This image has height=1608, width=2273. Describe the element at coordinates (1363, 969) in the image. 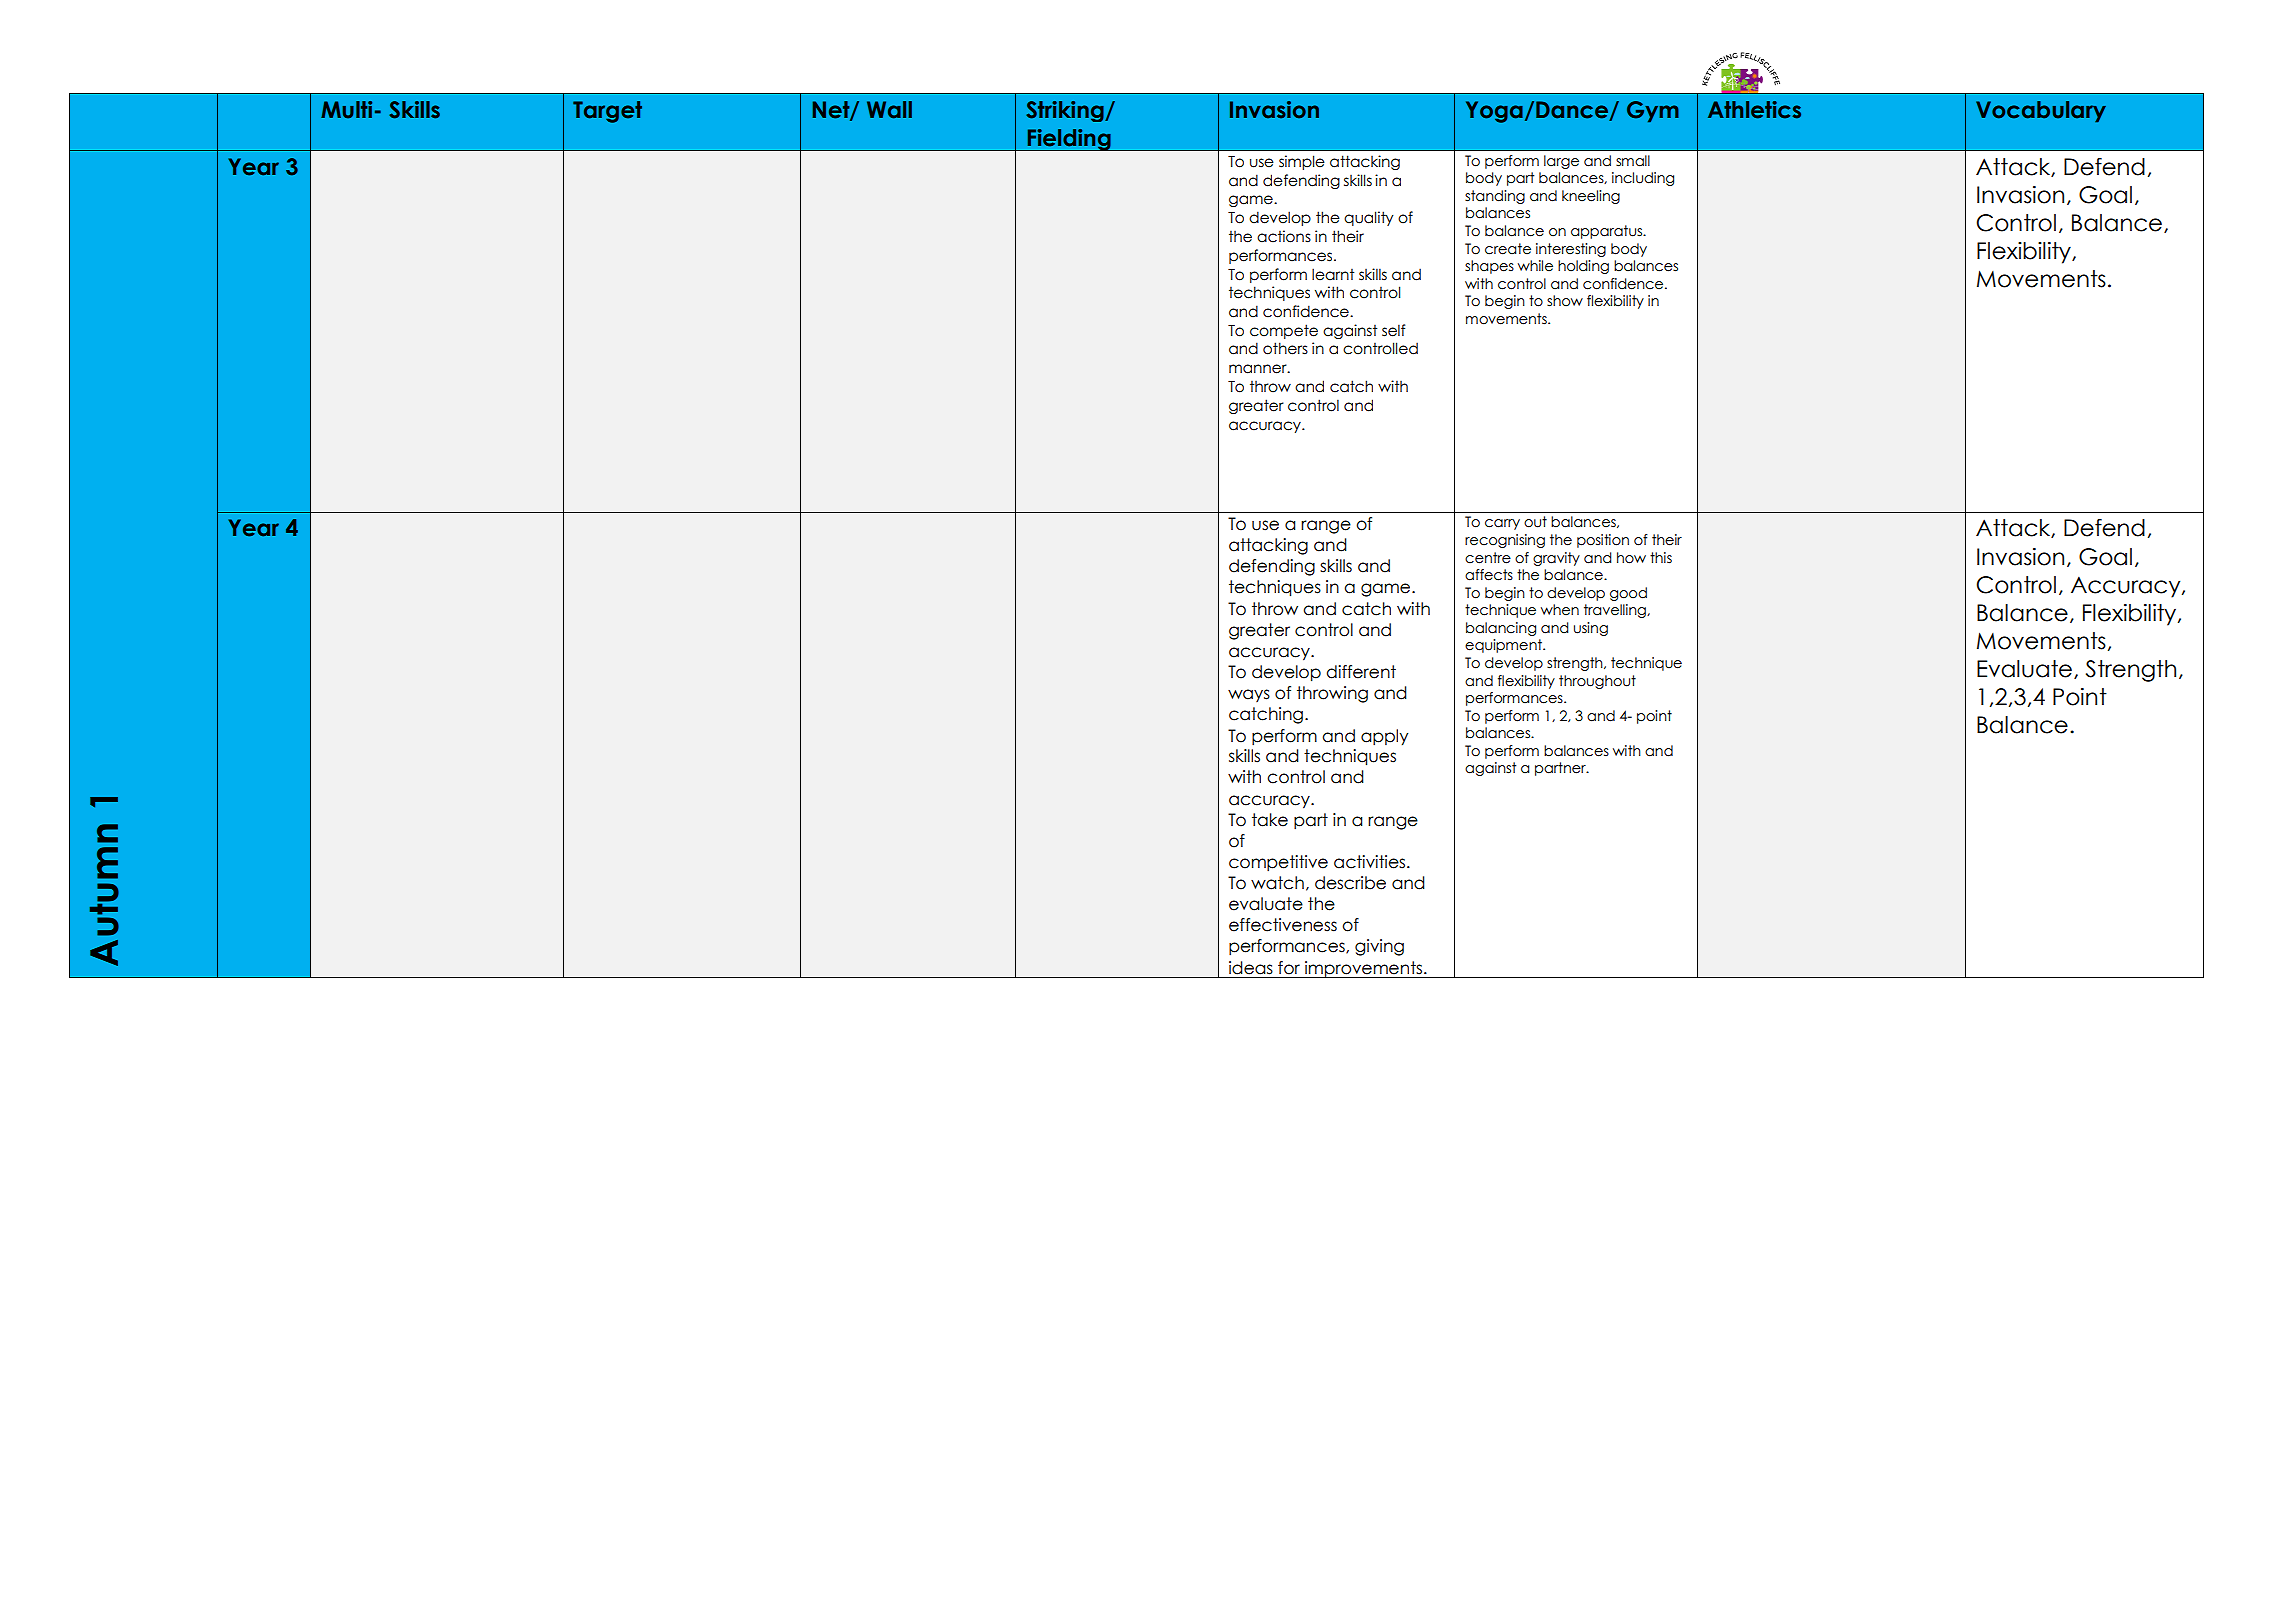

I see `improvements` at that location.
